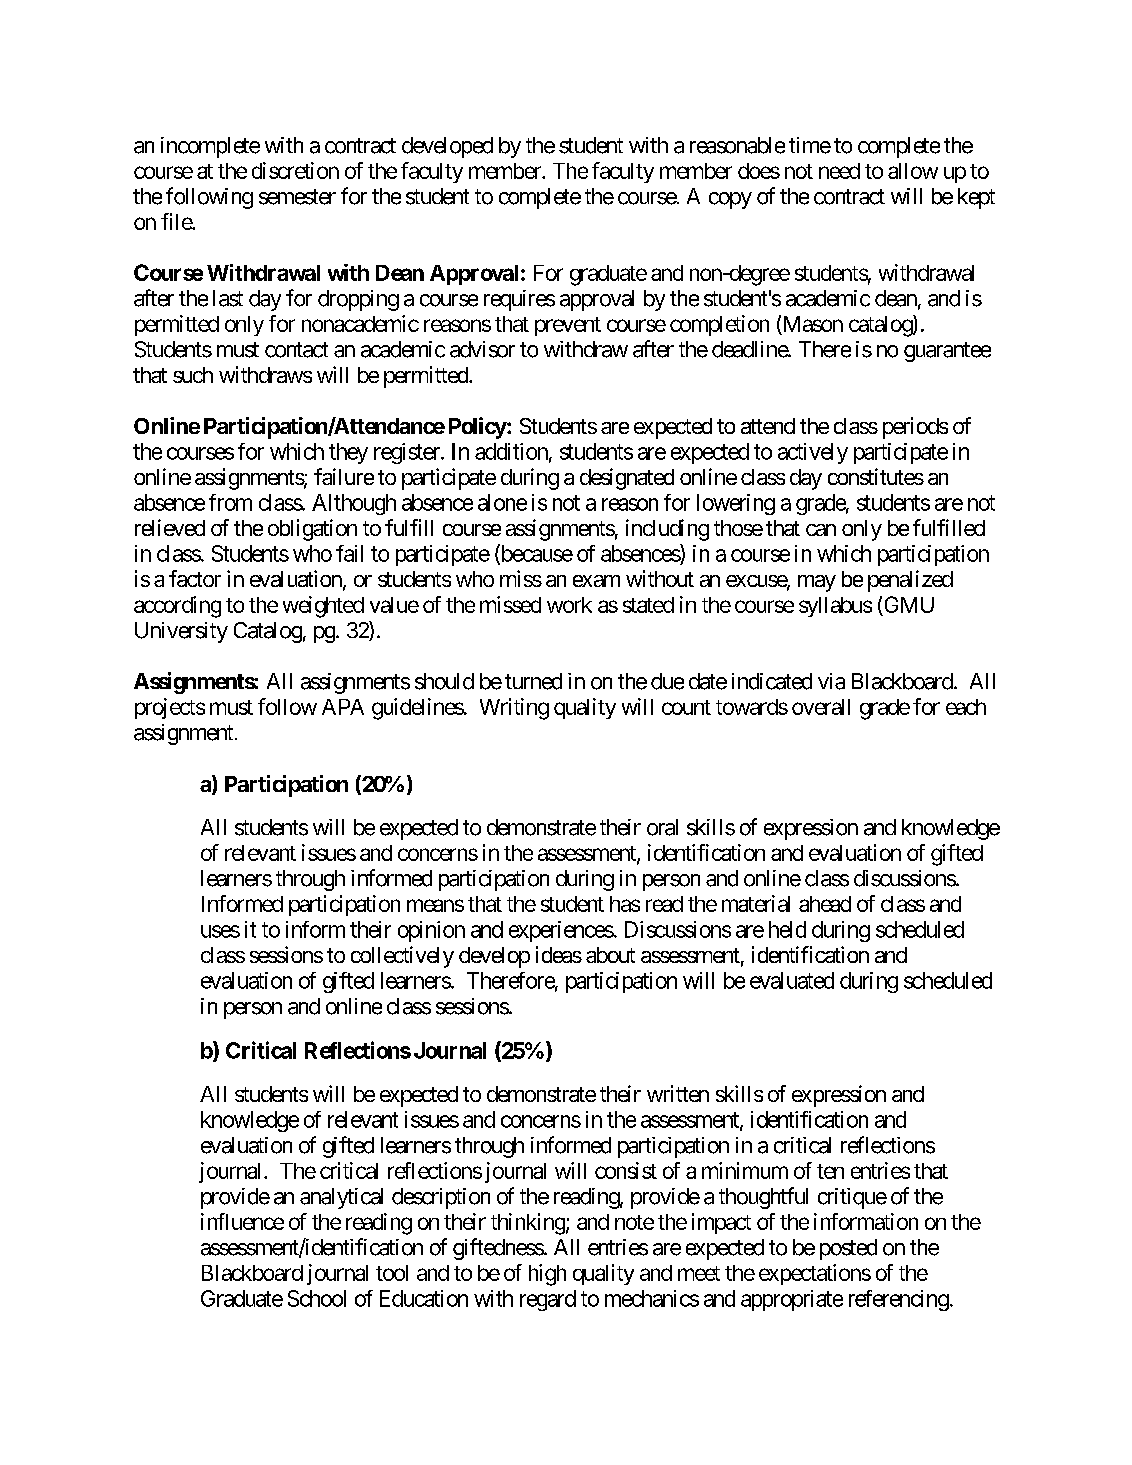  Describe the element at coordinates (402, 957) in the screenshot. I see `collectively` at that location.
